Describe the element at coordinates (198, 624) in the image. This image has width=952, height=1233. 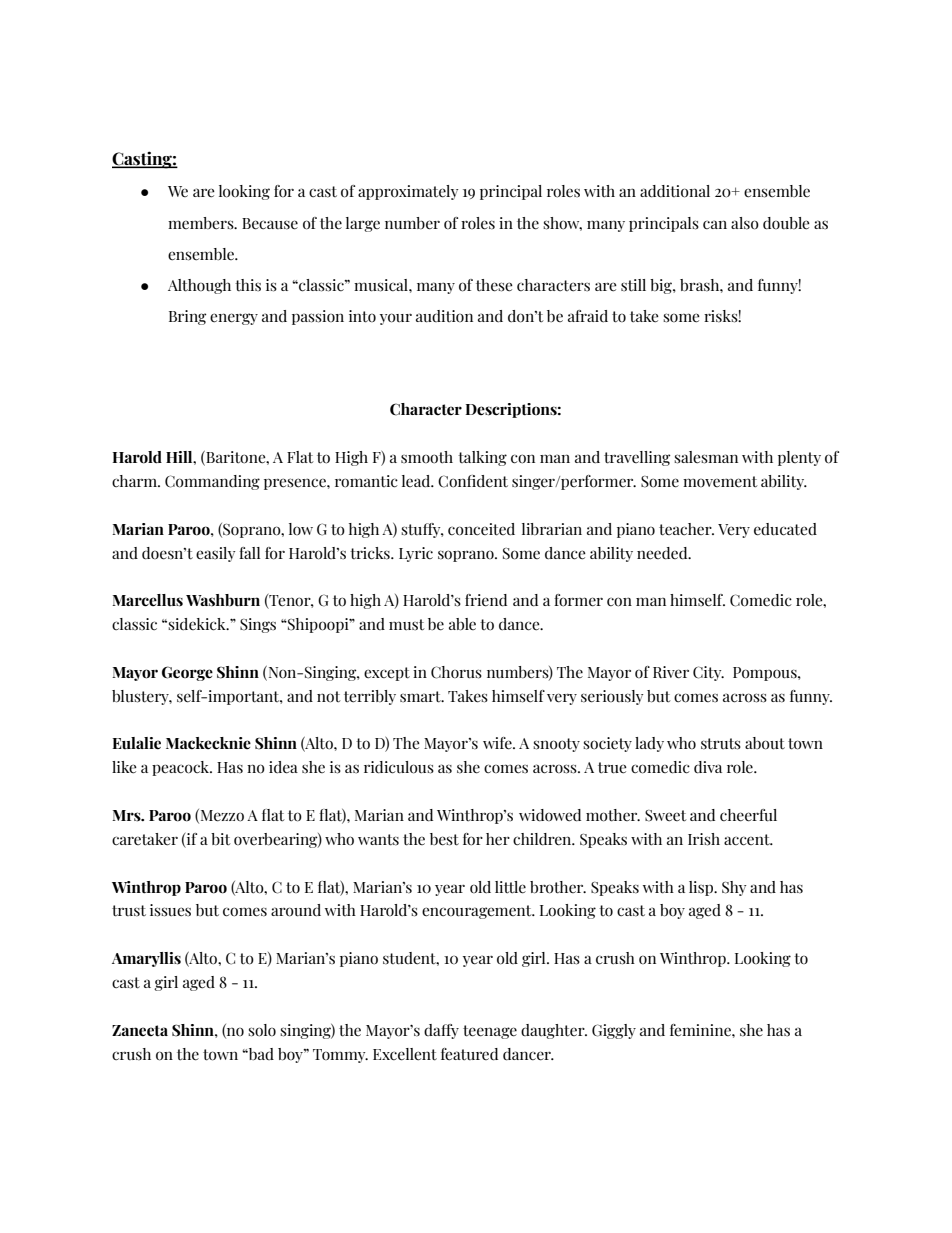
I see `sidekick` at that location.
